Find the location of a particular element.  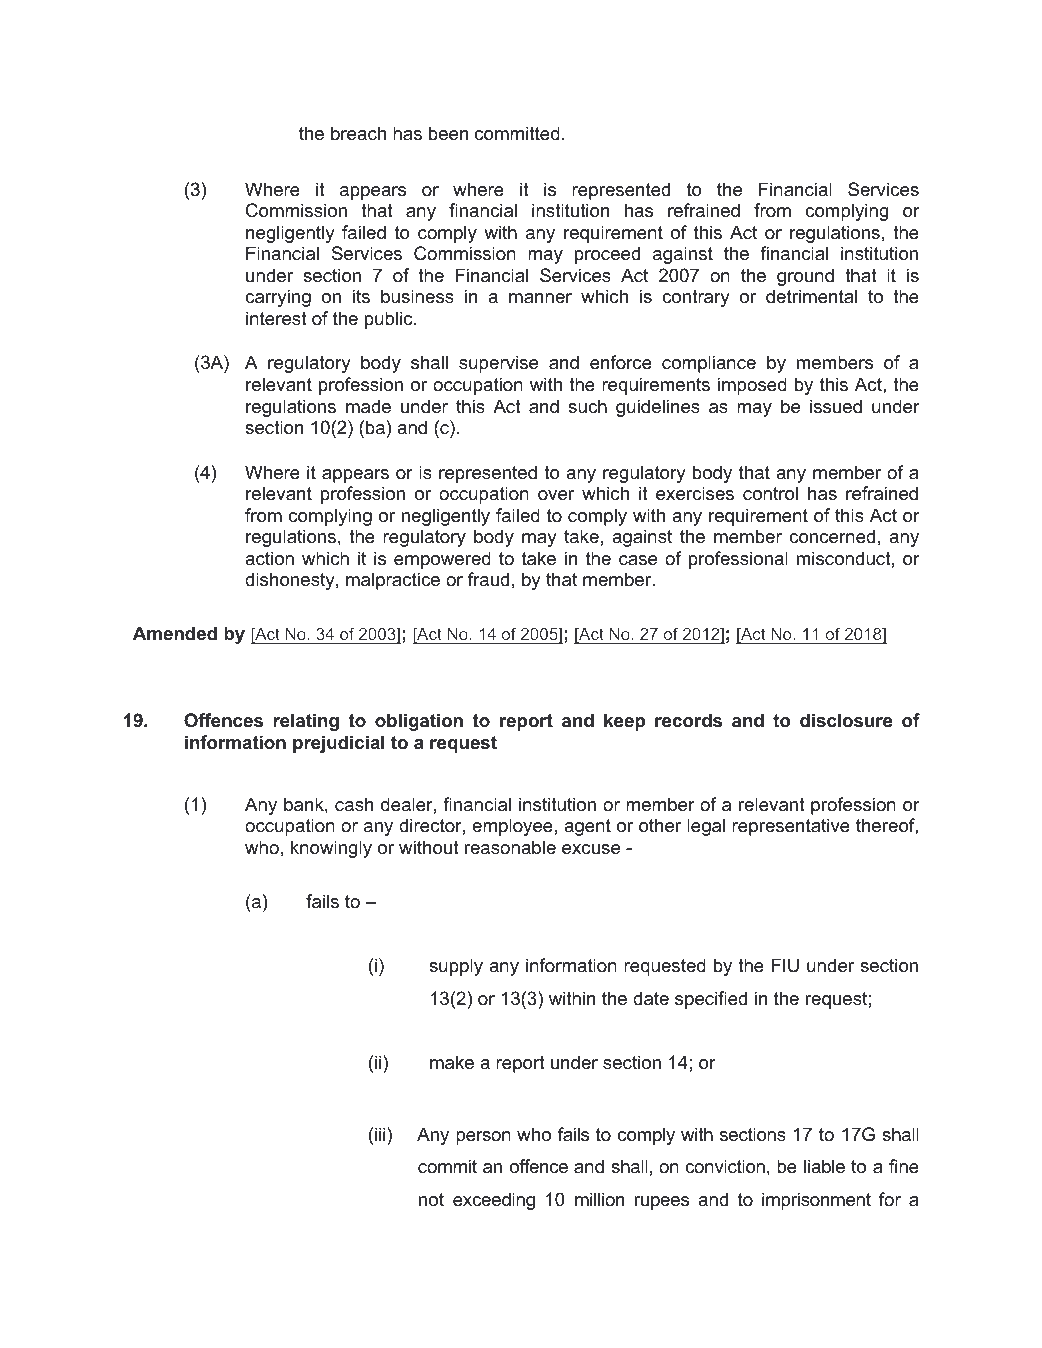

iii is located at coordinates (381, 1134).
